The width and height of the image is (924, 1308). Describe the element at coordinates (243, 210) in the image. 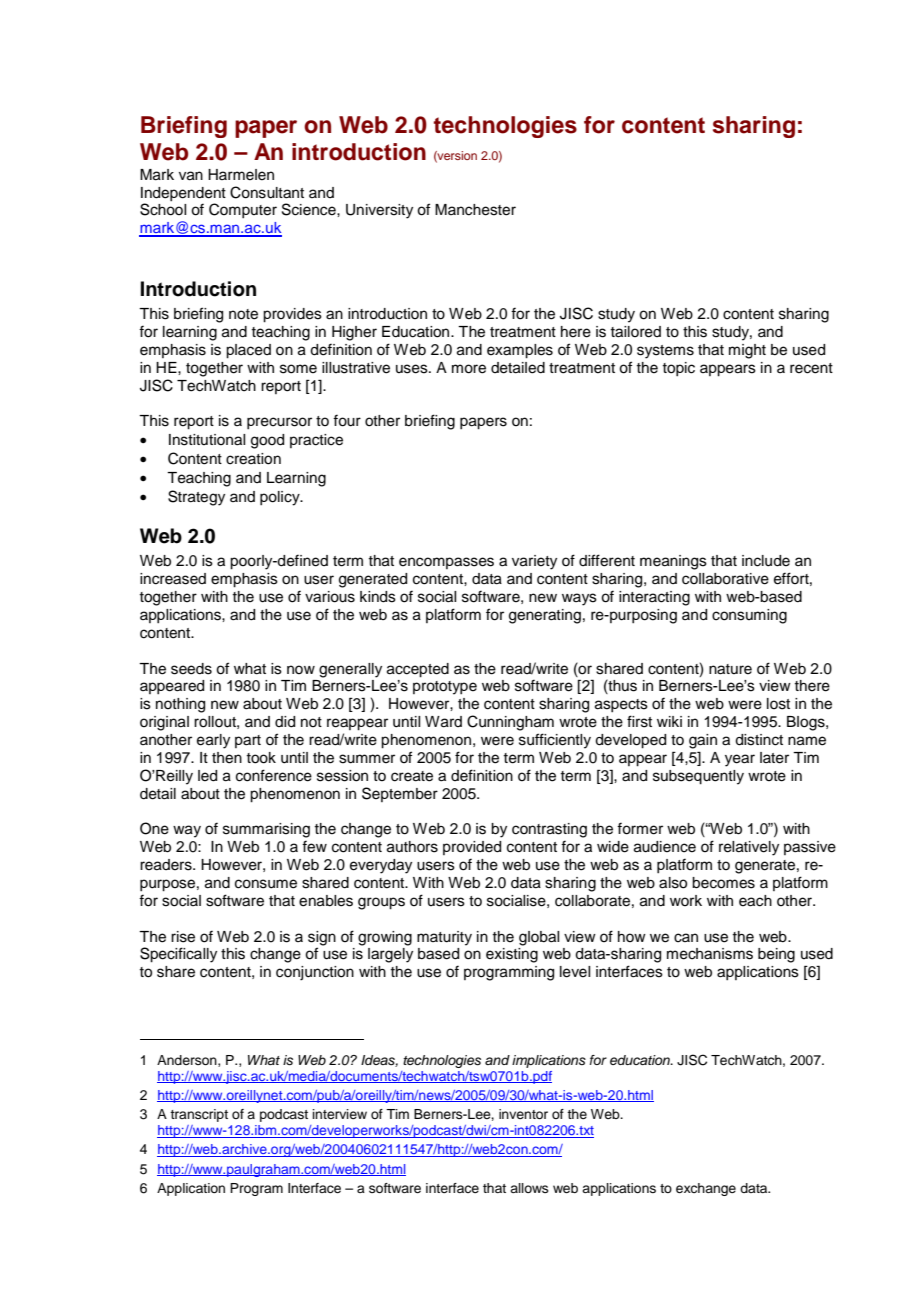

I see `Computer` at that location.
